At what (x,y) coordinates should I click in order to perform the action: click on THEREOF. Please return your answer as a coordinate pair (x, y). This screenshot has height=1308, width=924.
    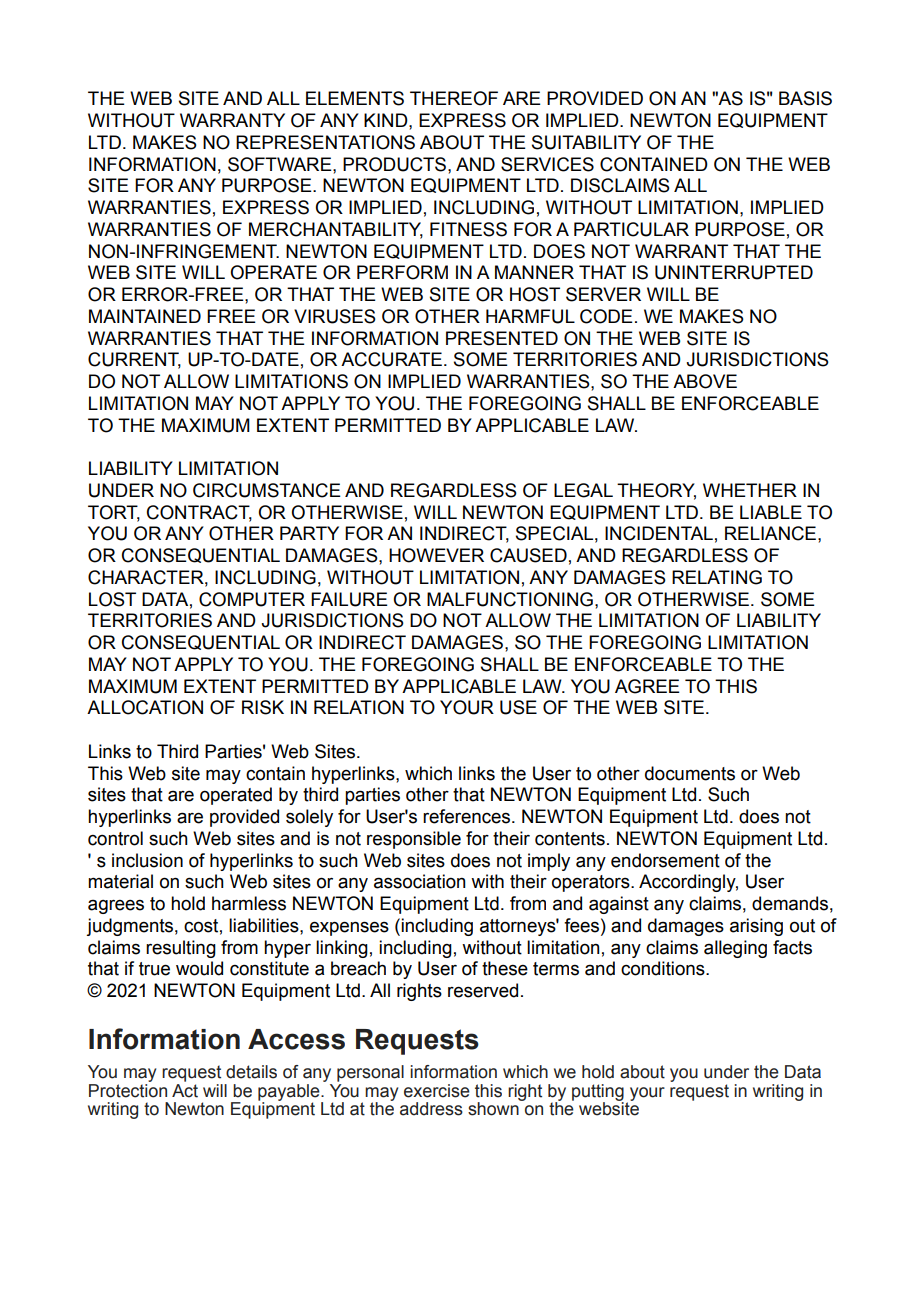
    Looking at the image, I should click on (454, 98).
